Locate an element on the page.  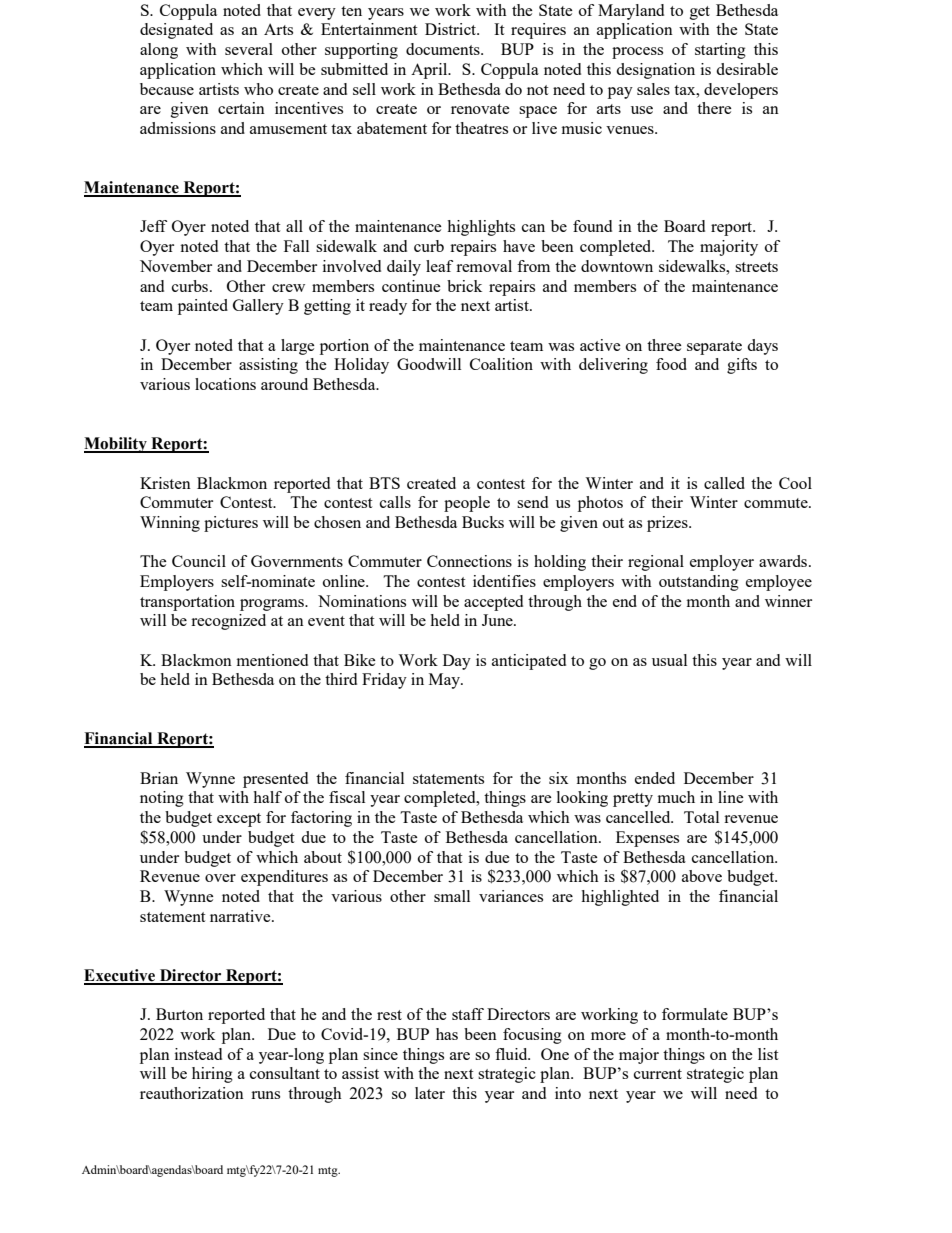
list is located at coordinates (768, 1054).
